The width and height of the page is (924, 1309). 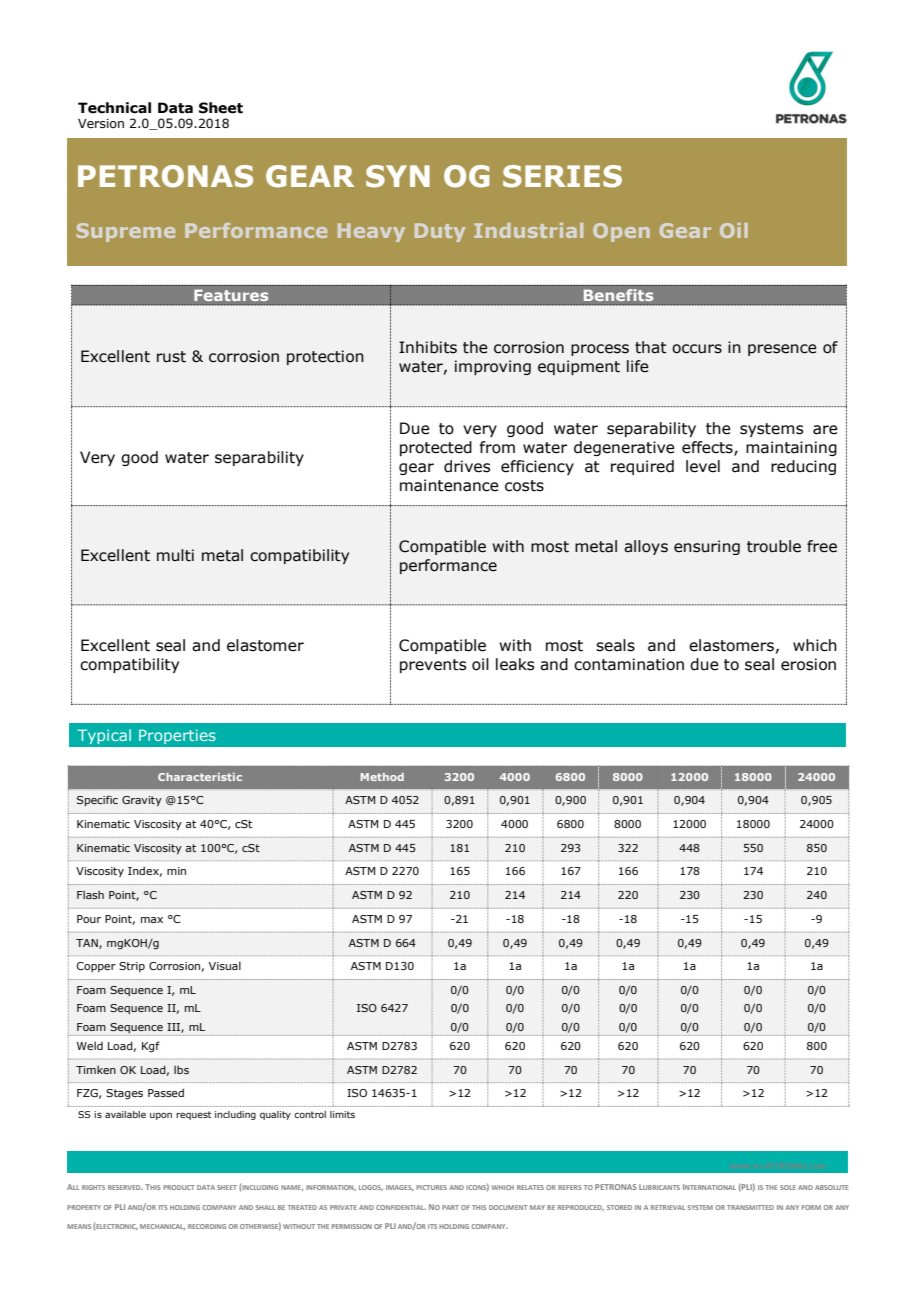 What do you see at coordinates (703, 466) in the page?
I see `level` at bounding box center [703, 466].
